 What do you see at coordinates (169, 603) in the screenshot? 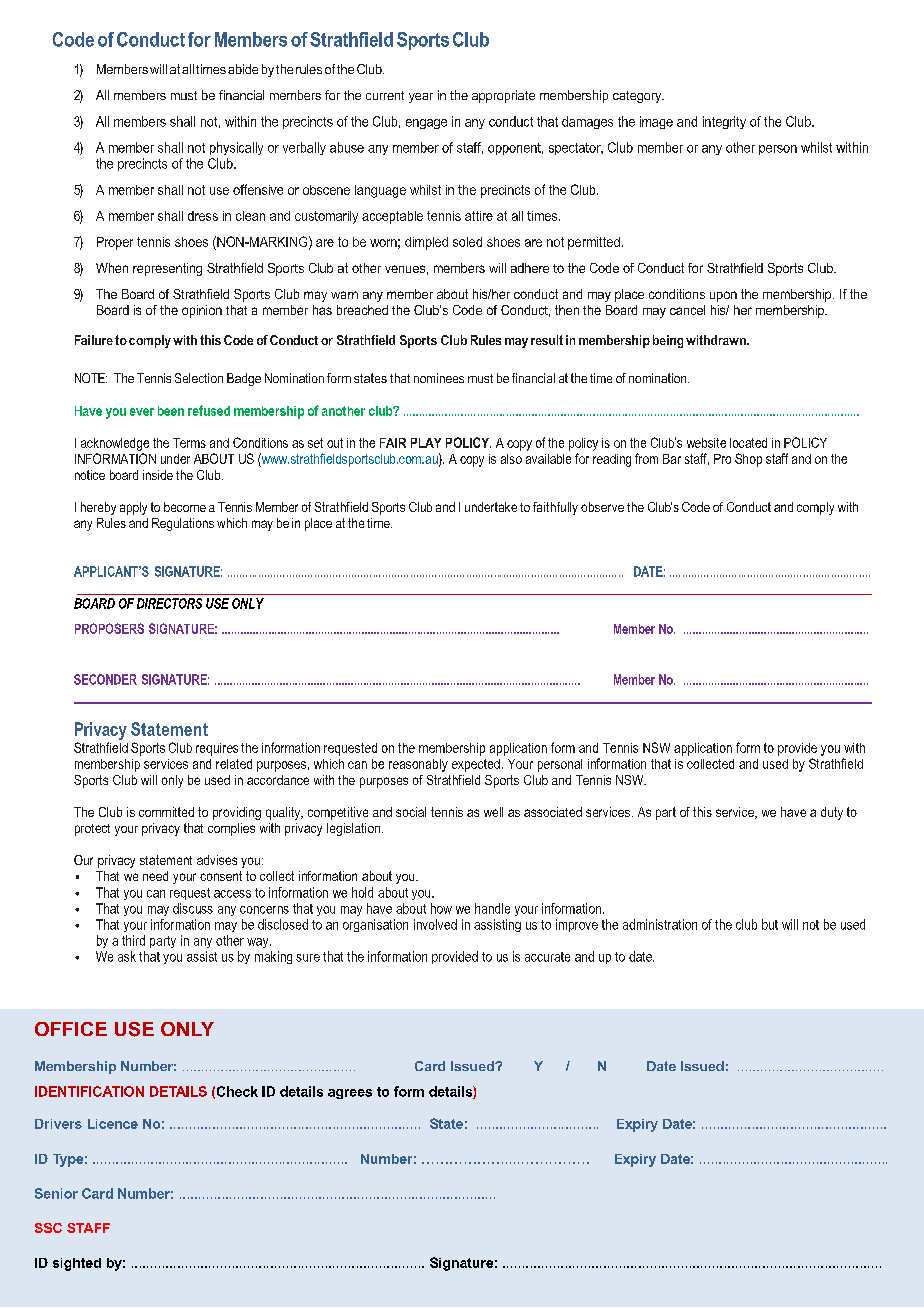
I see `DIRECTORS` at bounding box center [169, 603].
